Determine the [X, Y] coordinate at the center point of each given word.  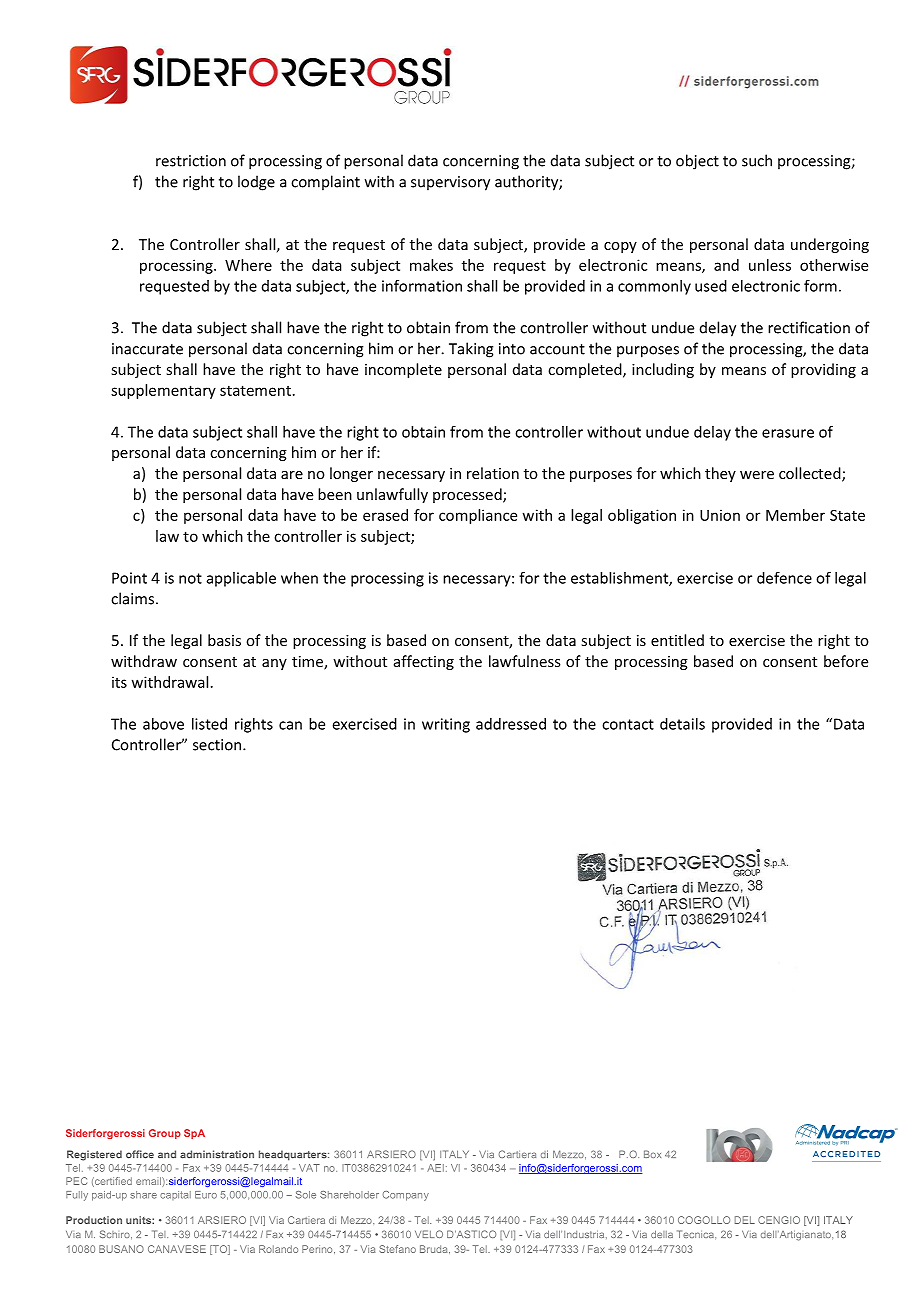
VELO [429, 1234]
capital [175, 1195]
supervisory [450, 183]
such [757, 160]
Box [652, 1154]
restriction [191, 161]
